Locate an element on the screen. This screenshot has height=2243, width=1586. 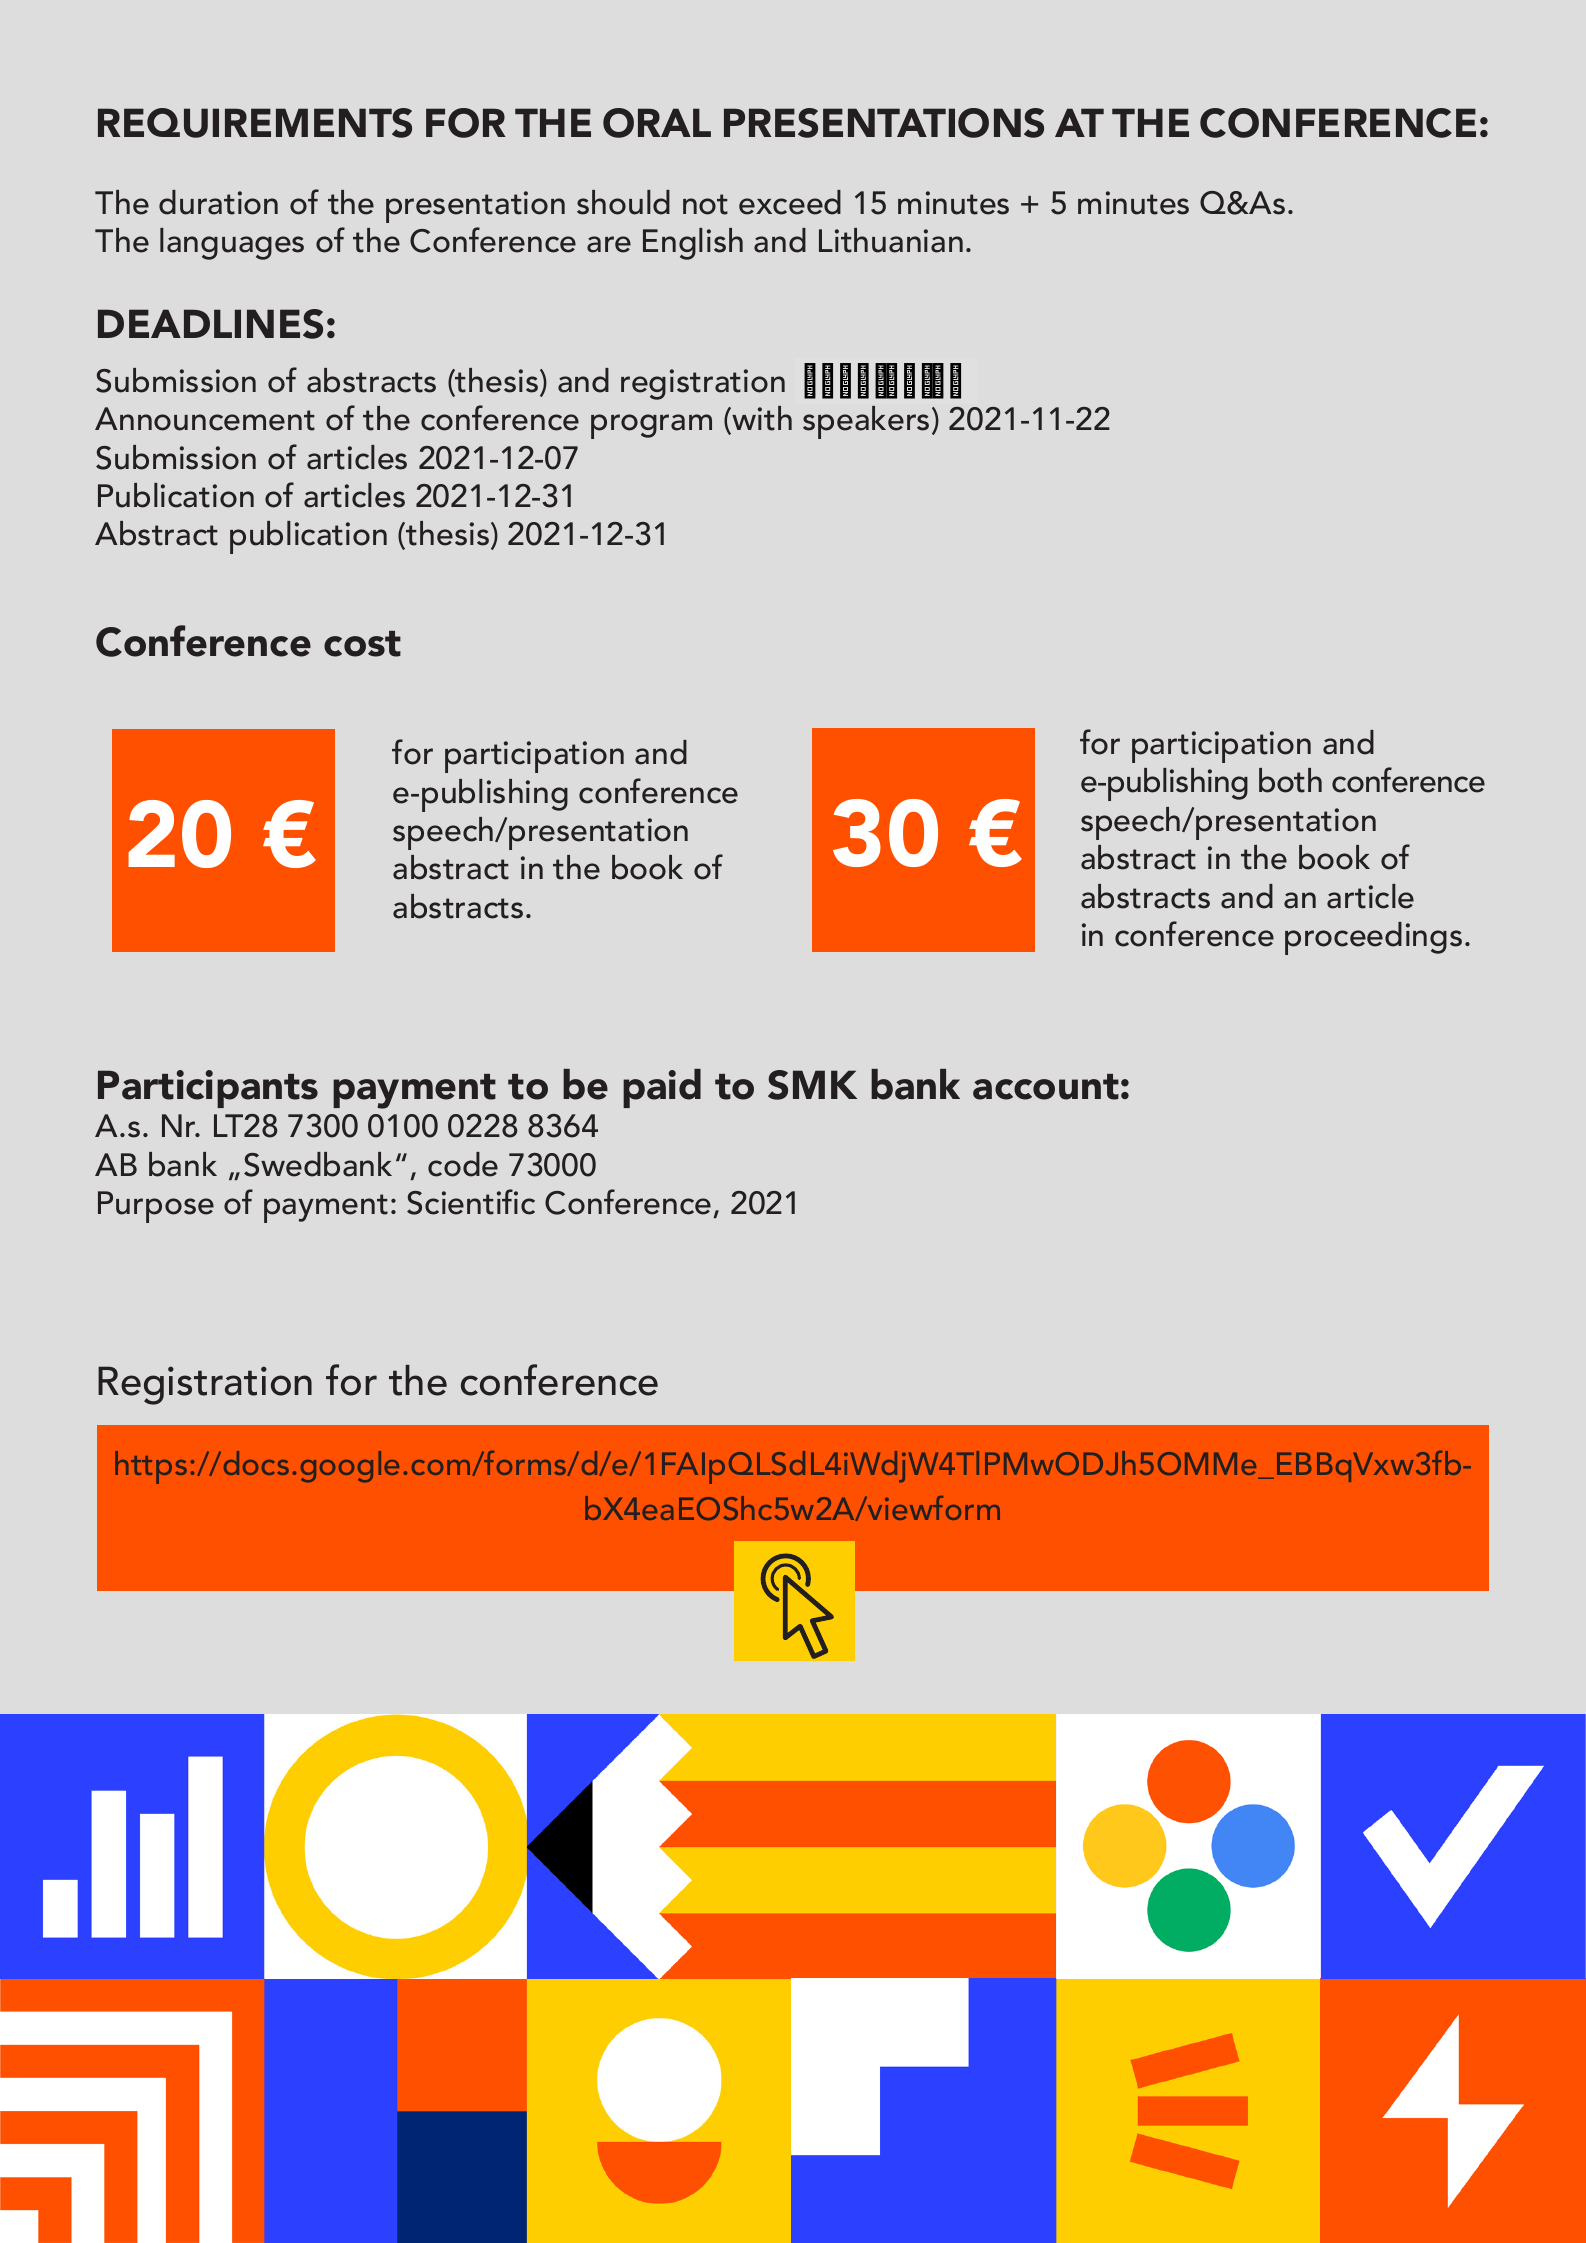
cost is located at coordinates (362, 644).
